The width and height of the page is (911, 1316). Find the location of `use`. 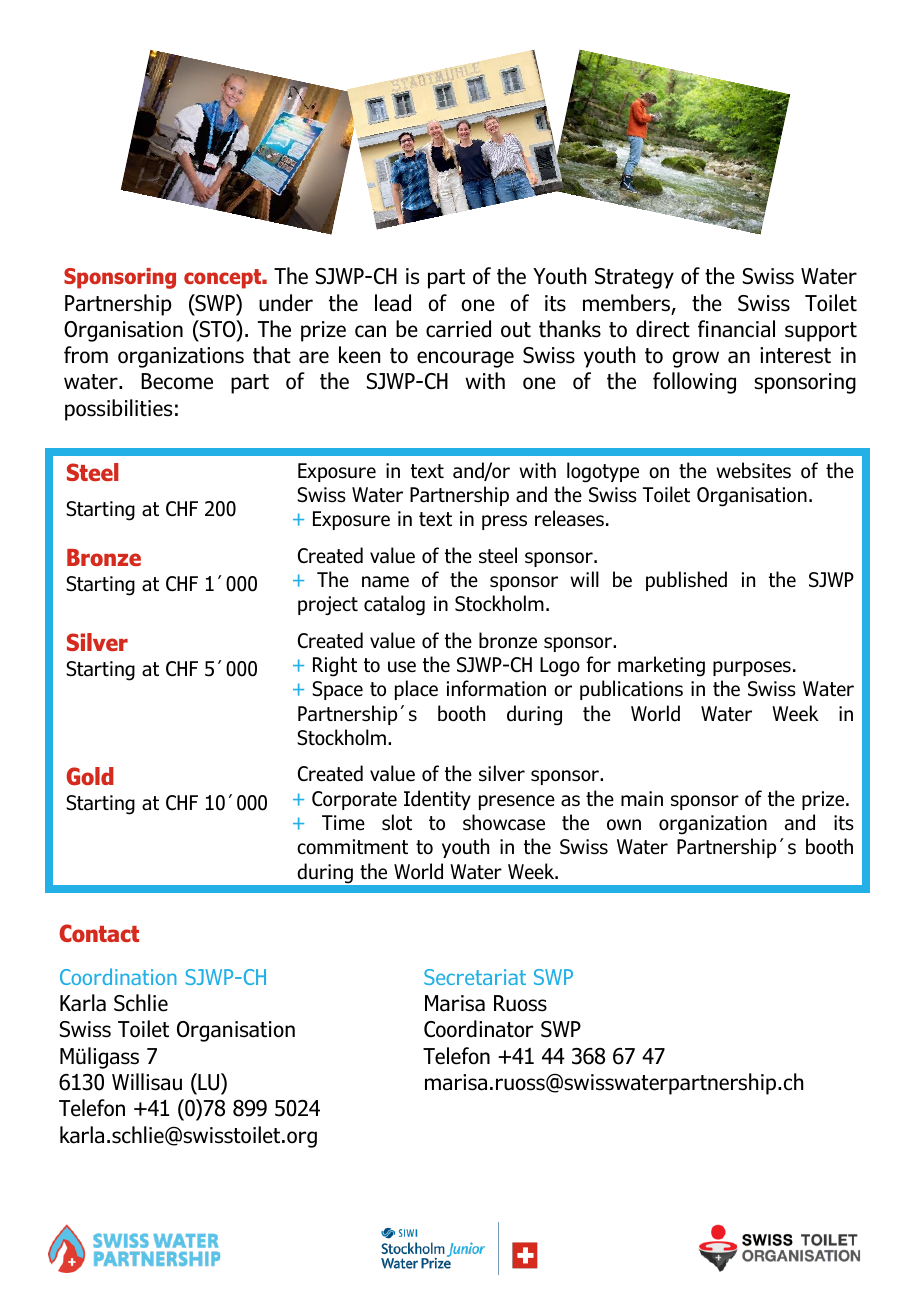

use is located at coordinates (402, 667).
